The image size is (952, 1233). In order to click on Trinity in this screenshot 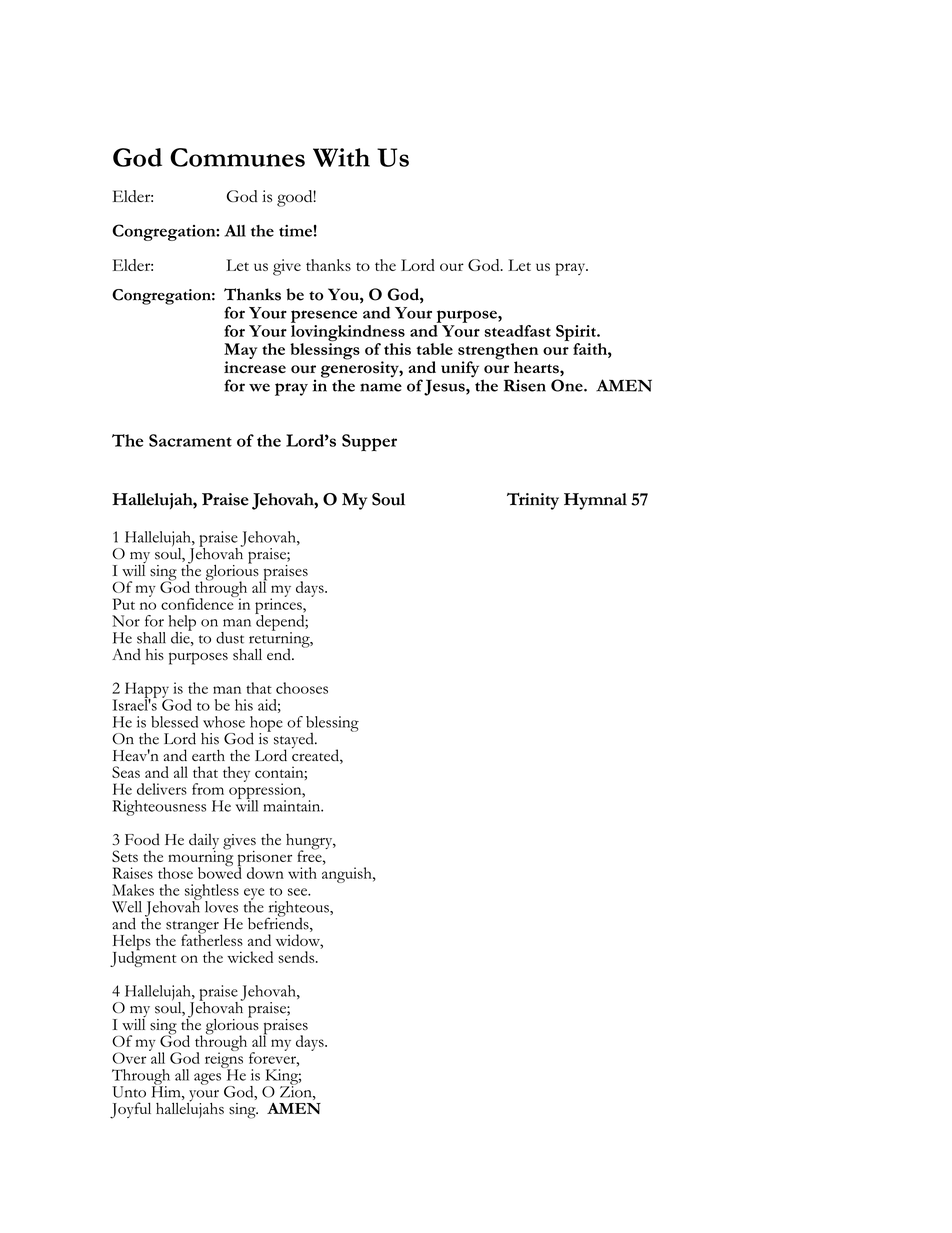, I will do `click(533, 501)`.
